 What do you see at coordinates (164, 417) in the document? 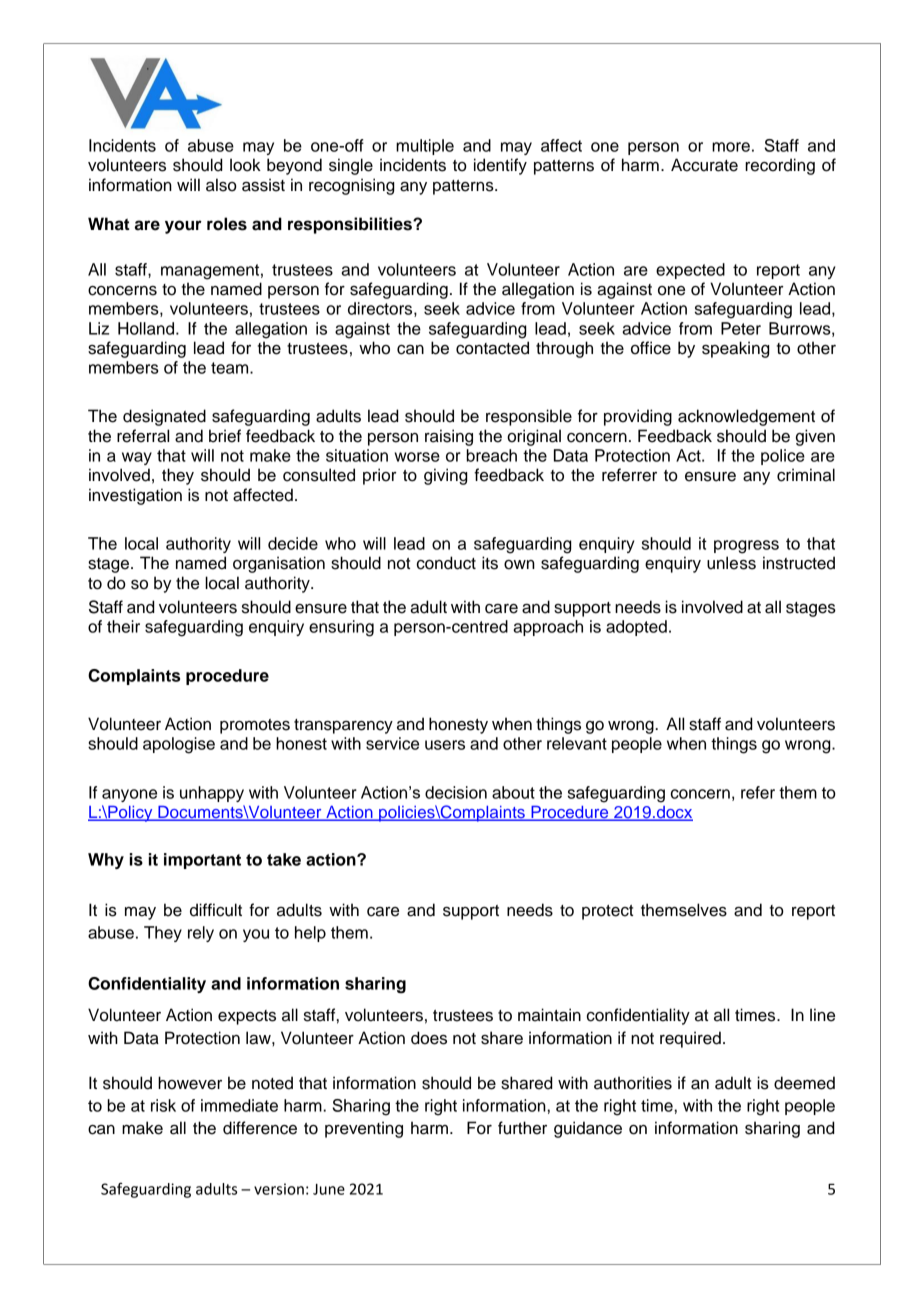
I see `designated` at bounding box center [164, 417].
